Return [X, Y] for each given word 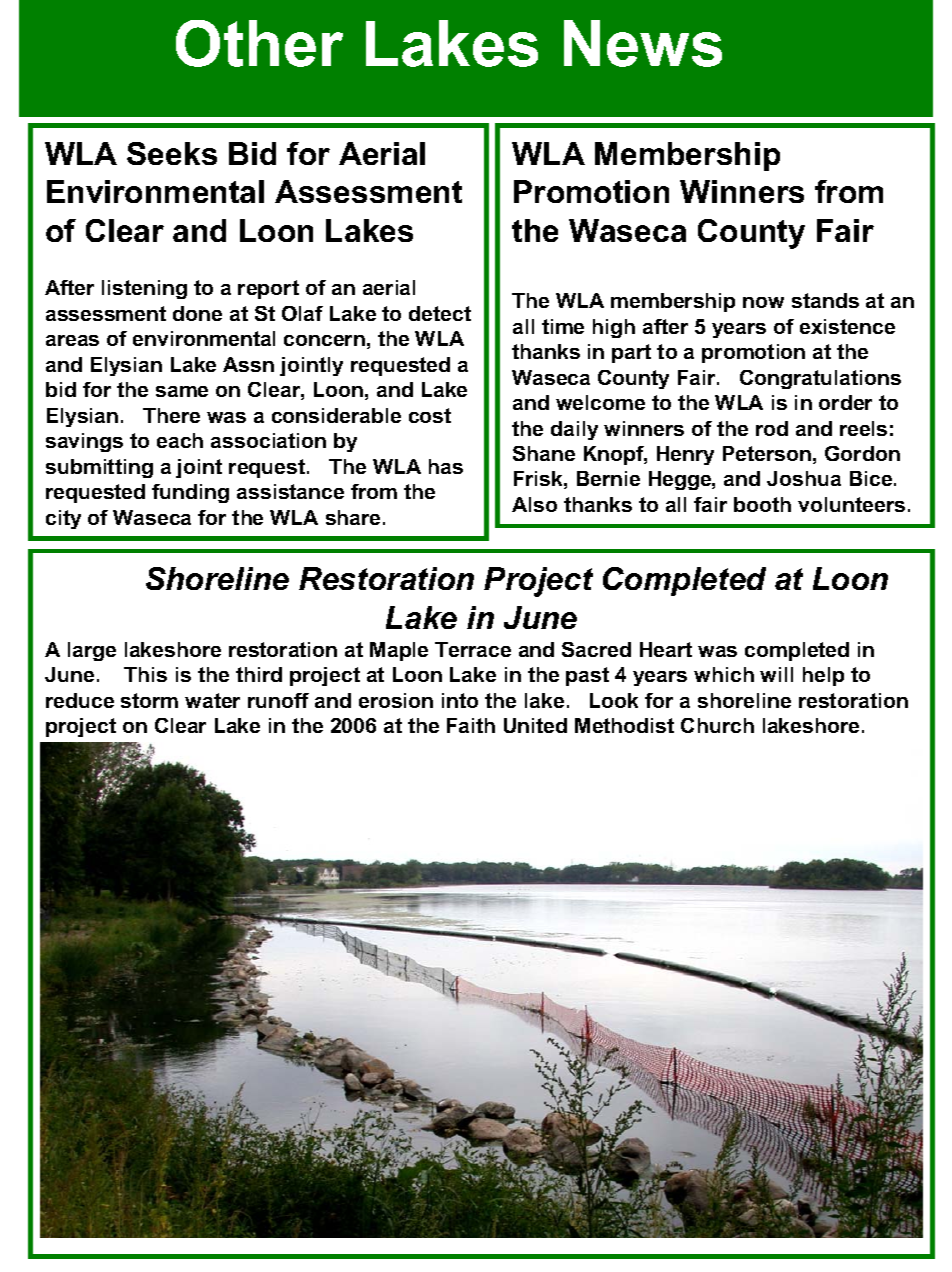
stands [825, 300]
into [460, 700]
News [643, 43]
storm [149, 700]
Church [717, 725]
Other [259, 43]
